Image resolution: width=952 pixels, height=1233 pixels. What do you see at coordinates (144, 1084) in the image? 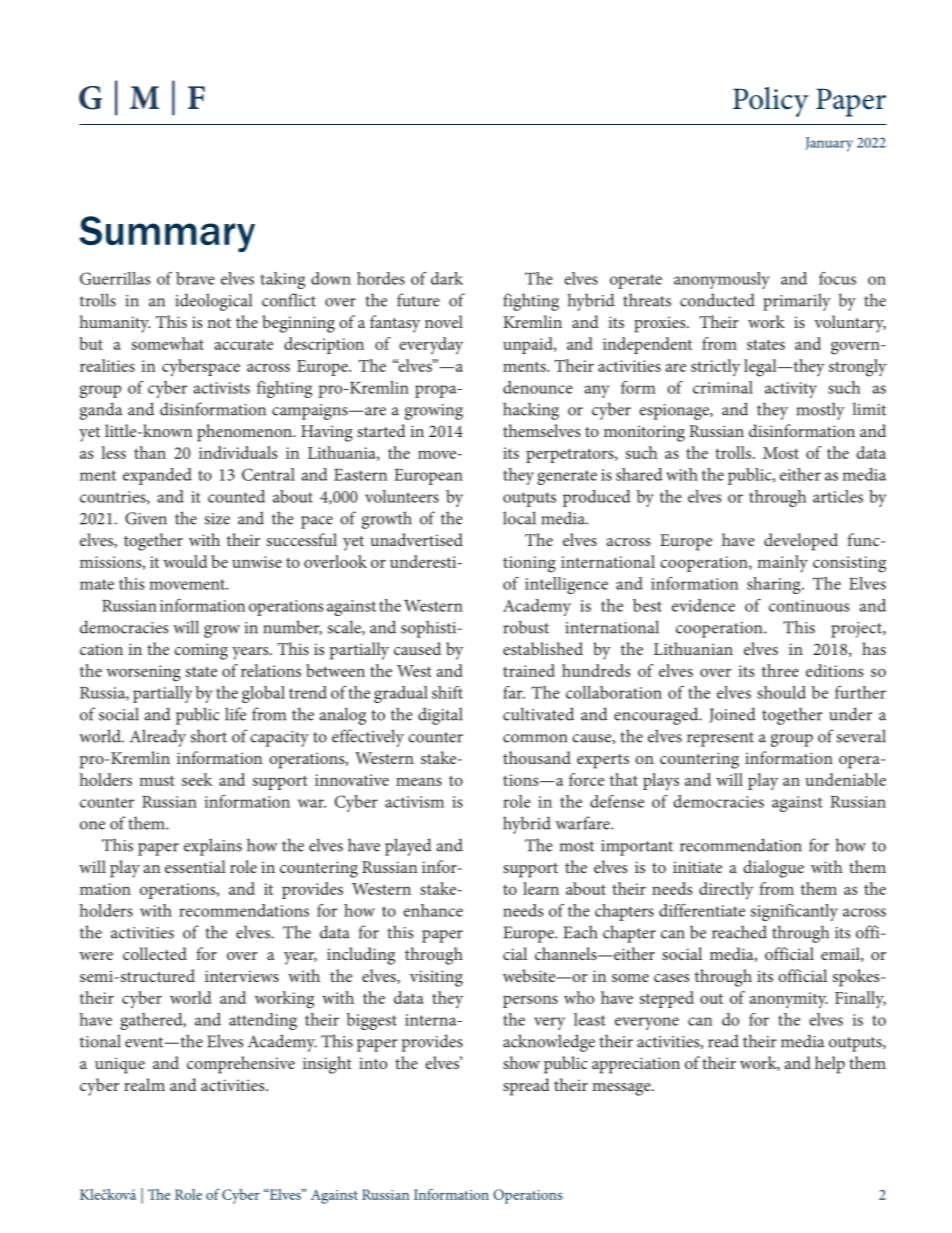
I see `realm` at bounding box center [144, 1084].
